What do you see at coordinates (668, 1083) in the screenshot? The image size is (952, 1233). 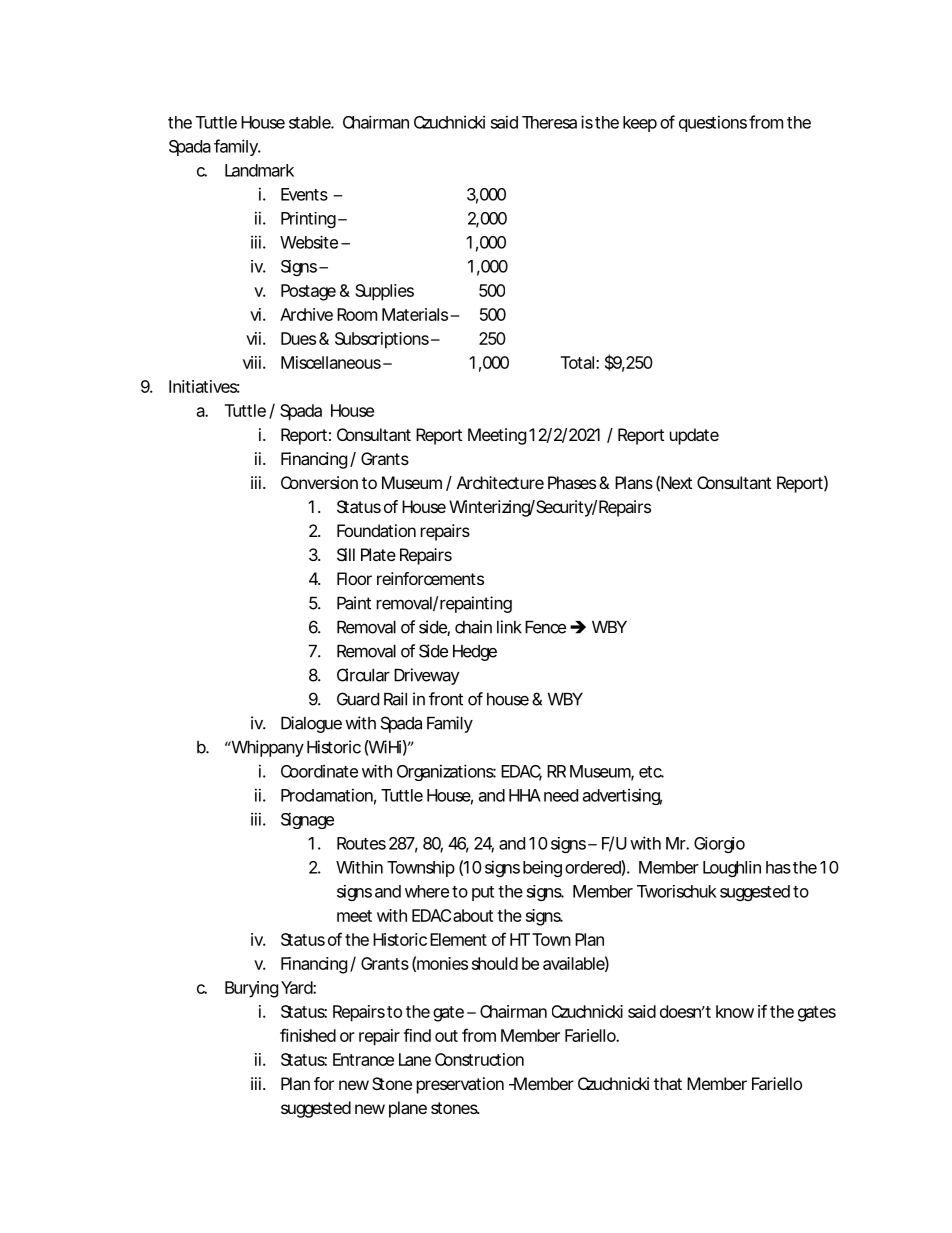 I see `that` at bounding box center [668, 1083].
